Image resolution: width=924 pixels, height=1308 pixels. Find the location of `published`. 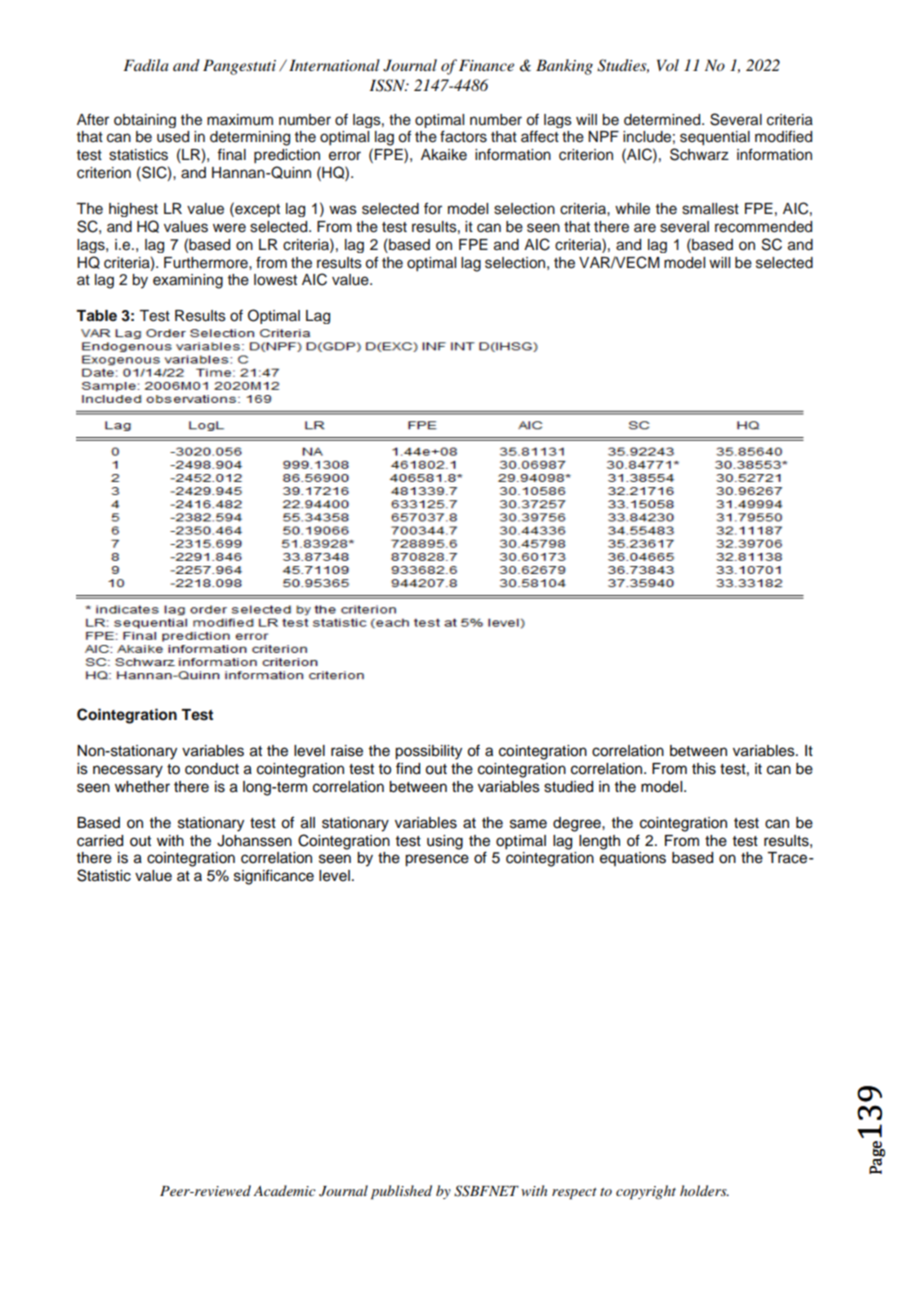

published is located at coordinates (401, 1192).
